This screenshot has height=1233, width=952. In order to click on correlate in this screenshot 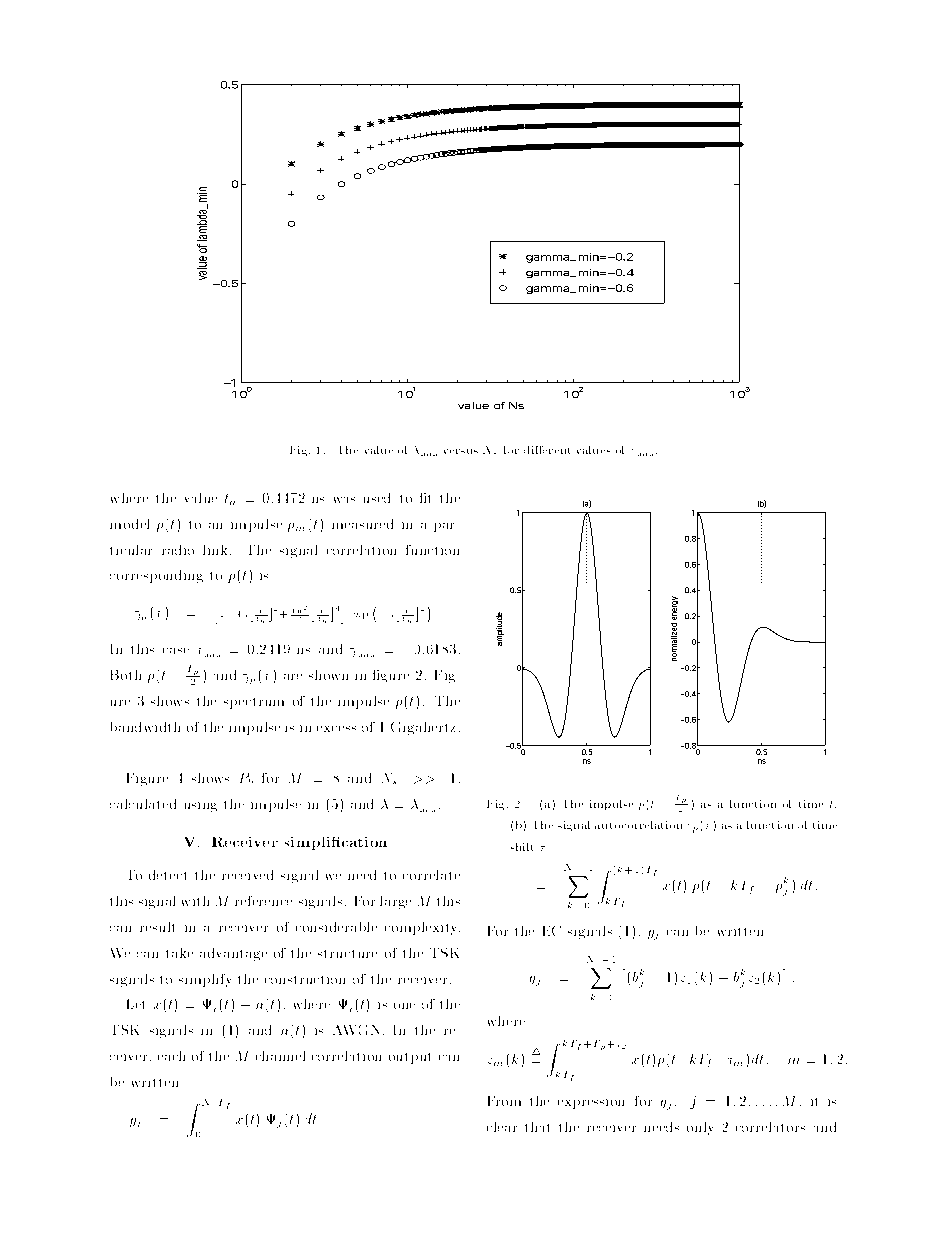, I will do `click(431, 875)`.
